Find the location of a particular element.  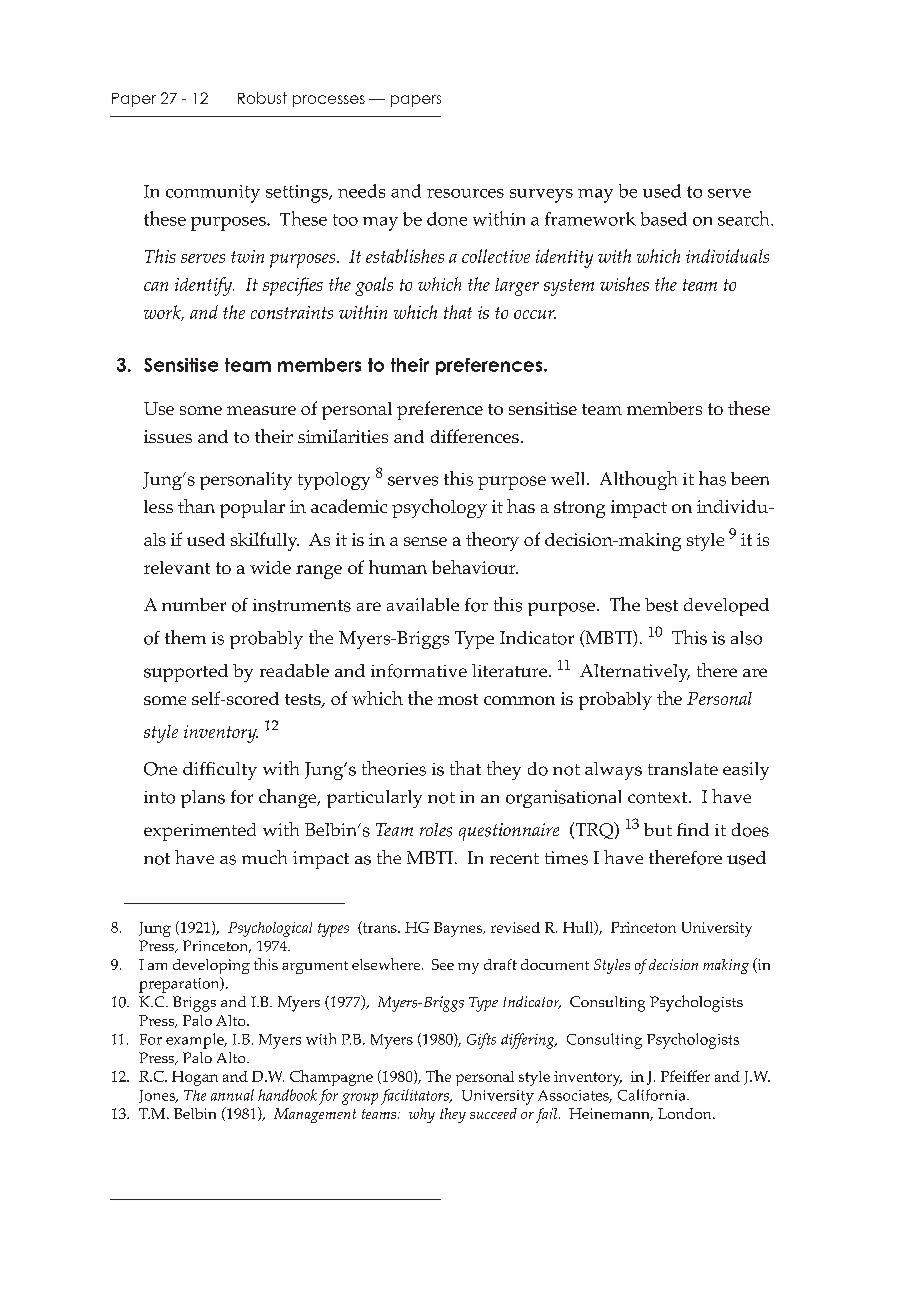

theories is located at coordinates (394, 768).
